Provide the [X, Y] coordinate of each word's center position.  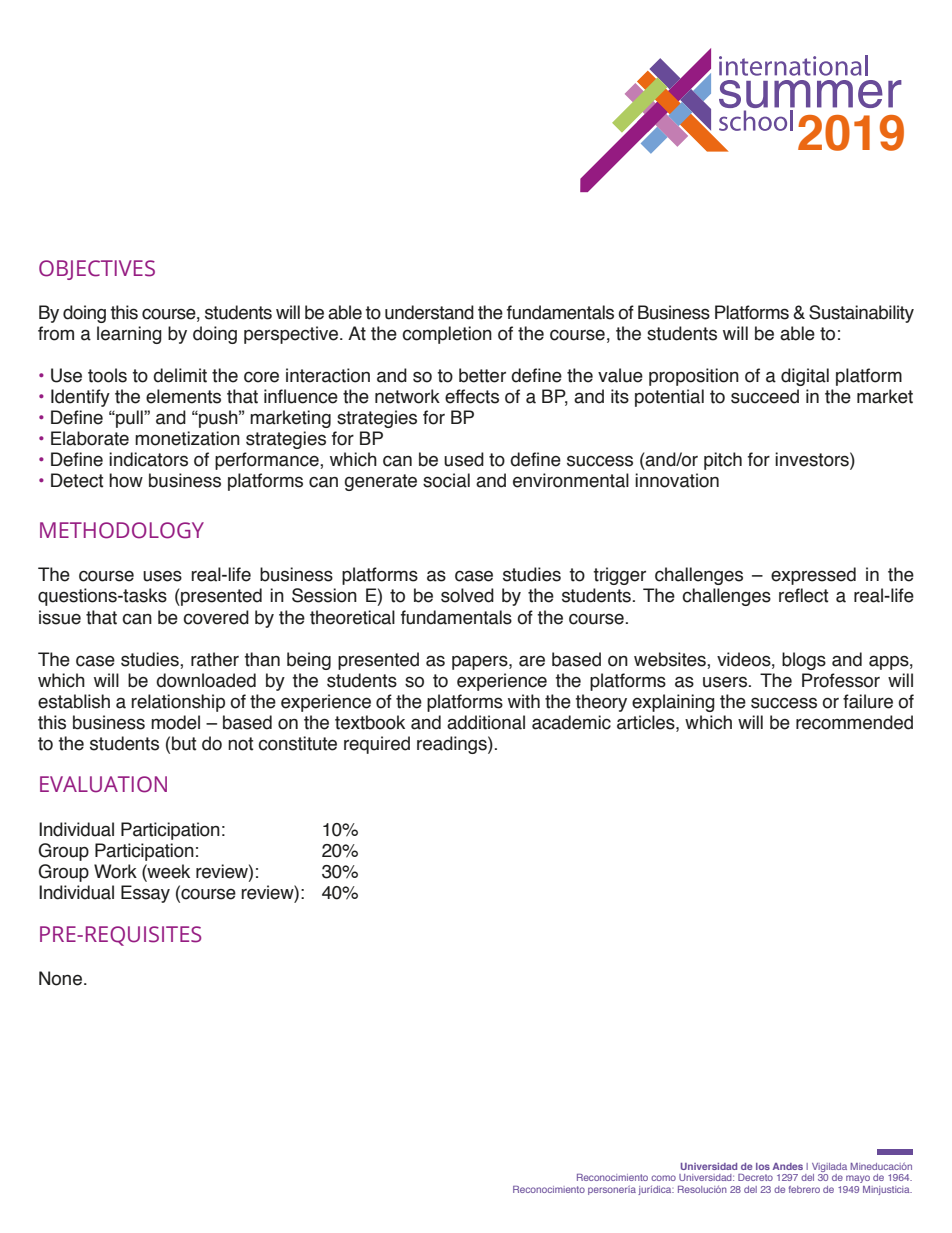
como [663, 1178]
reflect [803, 595]
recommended [854, 722]
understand [429, 312]
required [377, 745]
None [60, 978]
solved [467, 595]
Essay [145, 894]
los [763, 1166]
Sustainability [861, 314]
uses [162, 576]
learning [129, 335]
